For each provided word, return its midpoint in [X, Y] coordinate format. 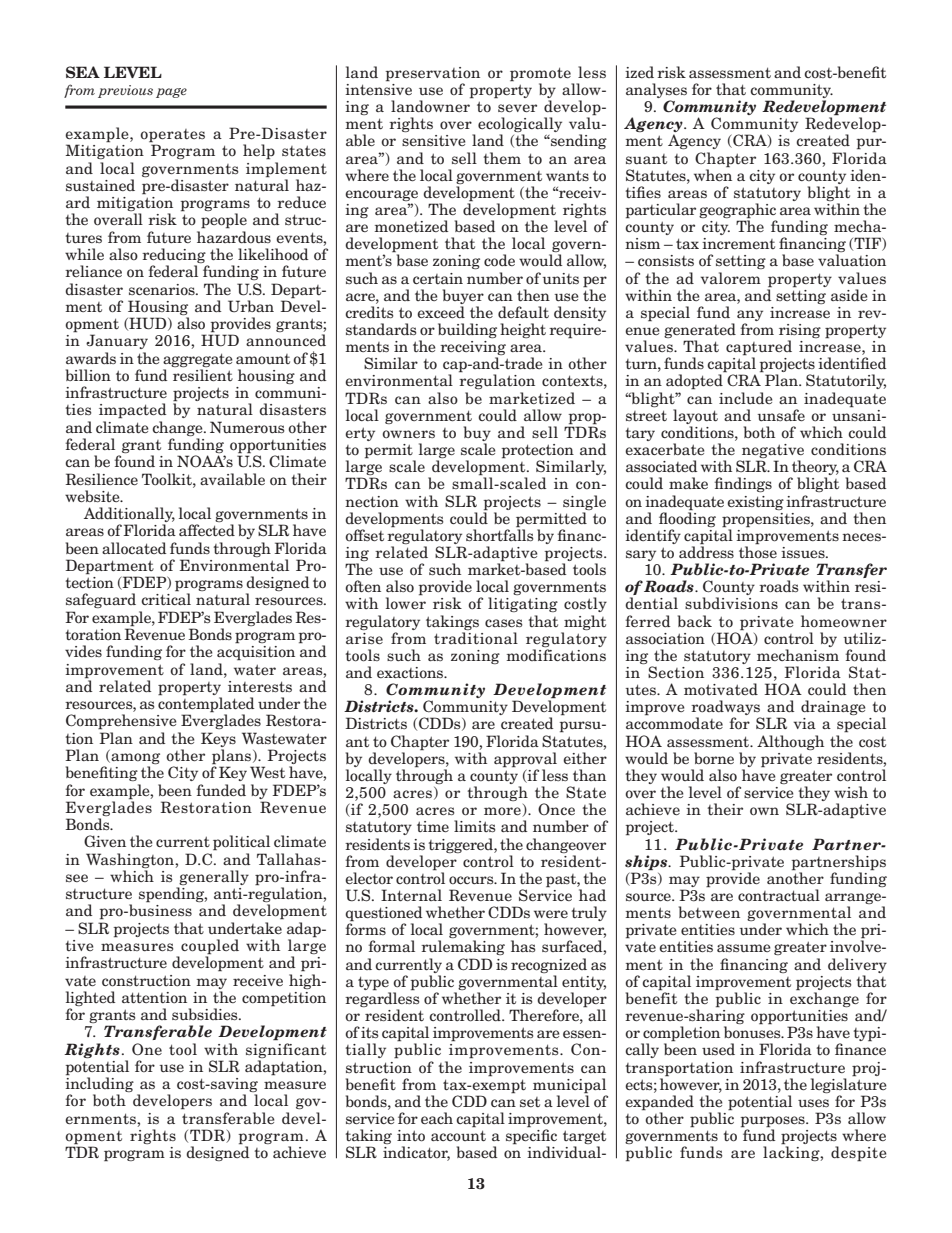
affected [207, 530]
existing [755, 503]
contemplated [206, 705]
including [99, 1085]
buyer [463, 296]
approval [525, 760]
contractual [779, 895]
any [750, 317]
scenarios [163, 290]
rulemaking [463, 947]
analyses [656, 92]
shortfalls [499, 534]
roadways [726, 709]
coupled [210, 948]
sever [517, 108]
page [171, 93]
